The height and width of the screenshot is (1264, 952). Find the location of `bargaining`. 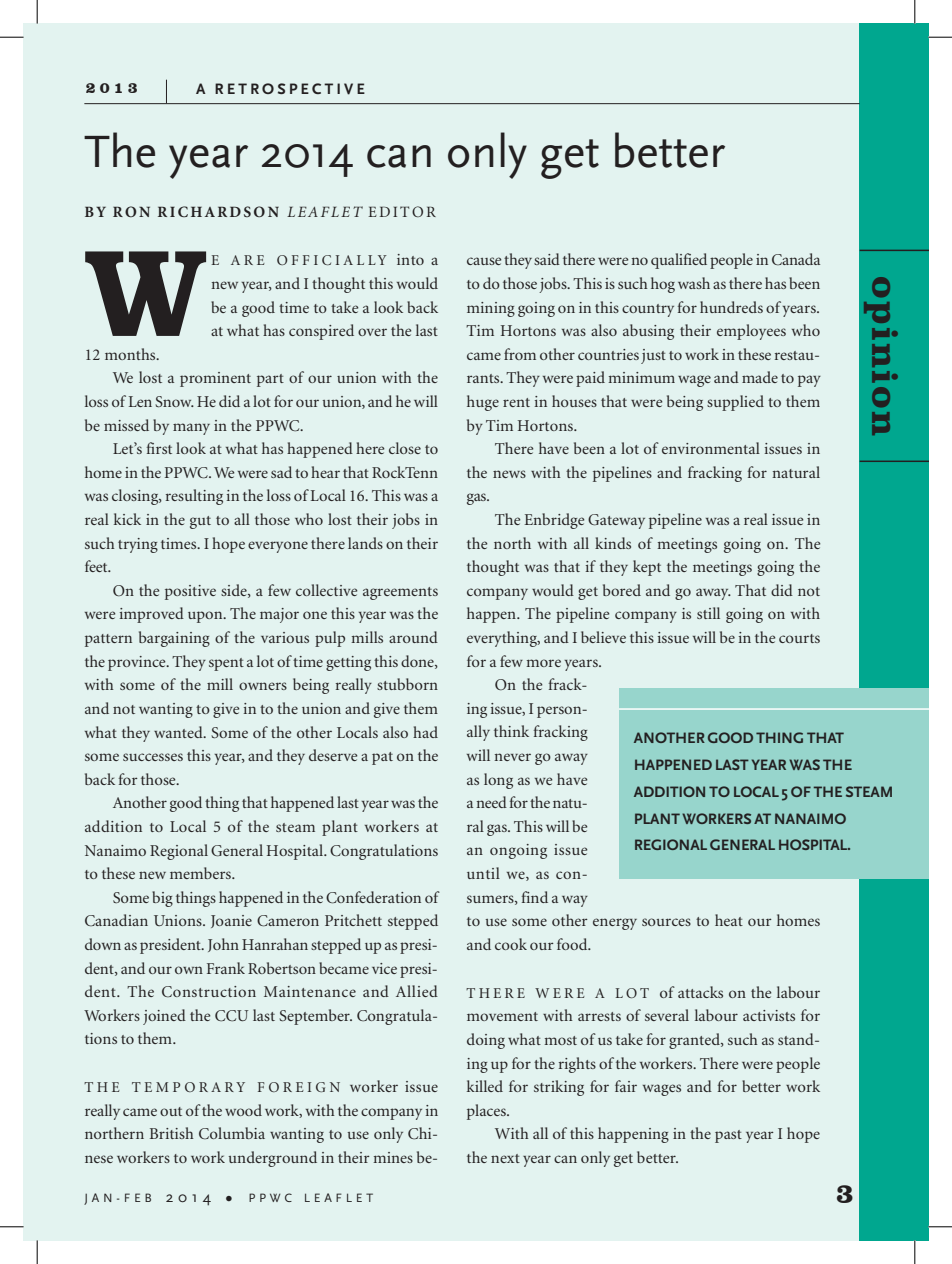

bargaining is located at coordinates (174, 639).
